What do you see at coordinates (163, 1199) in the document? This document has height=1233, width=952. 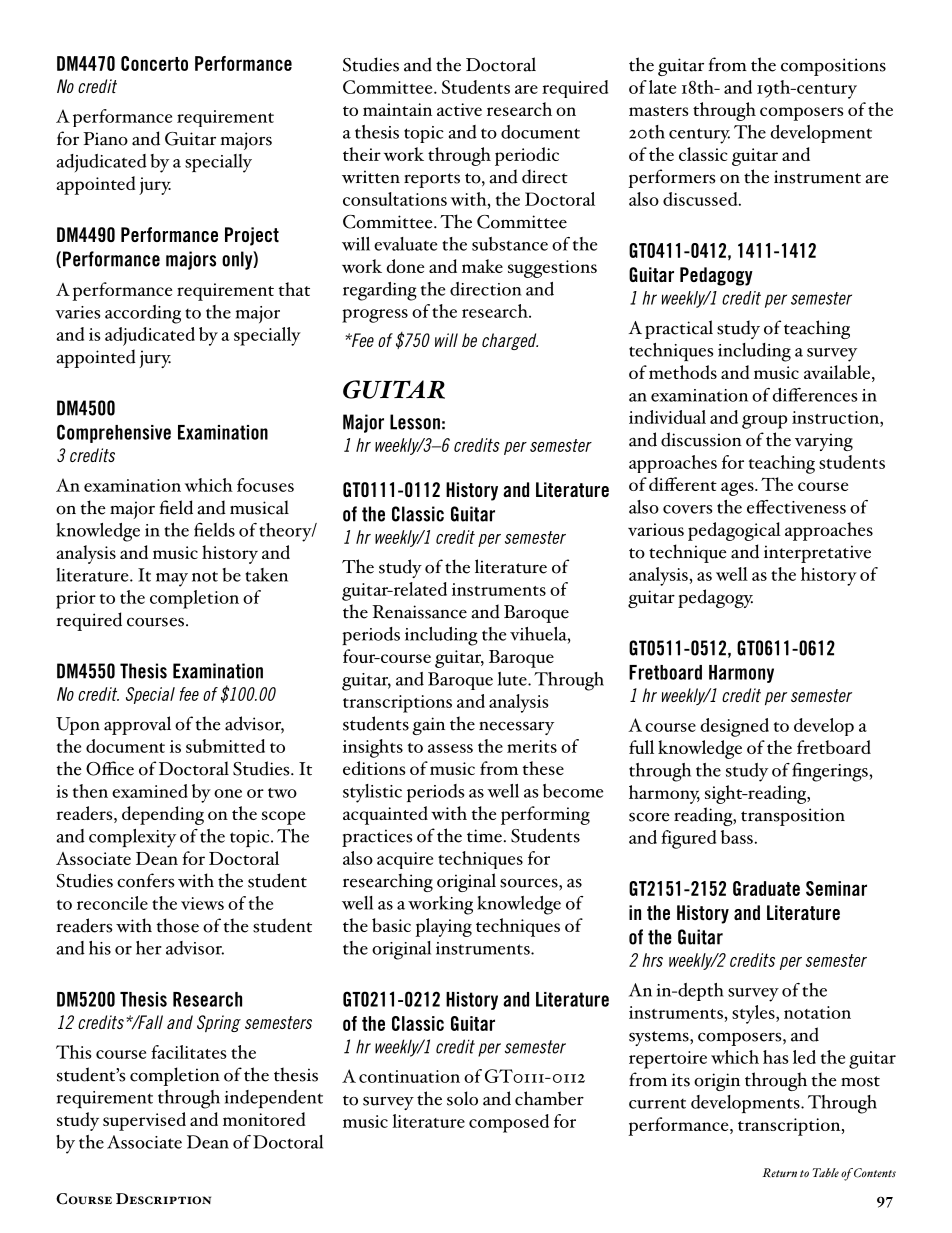 I see `Description` at bounding box center [163, 1199].
